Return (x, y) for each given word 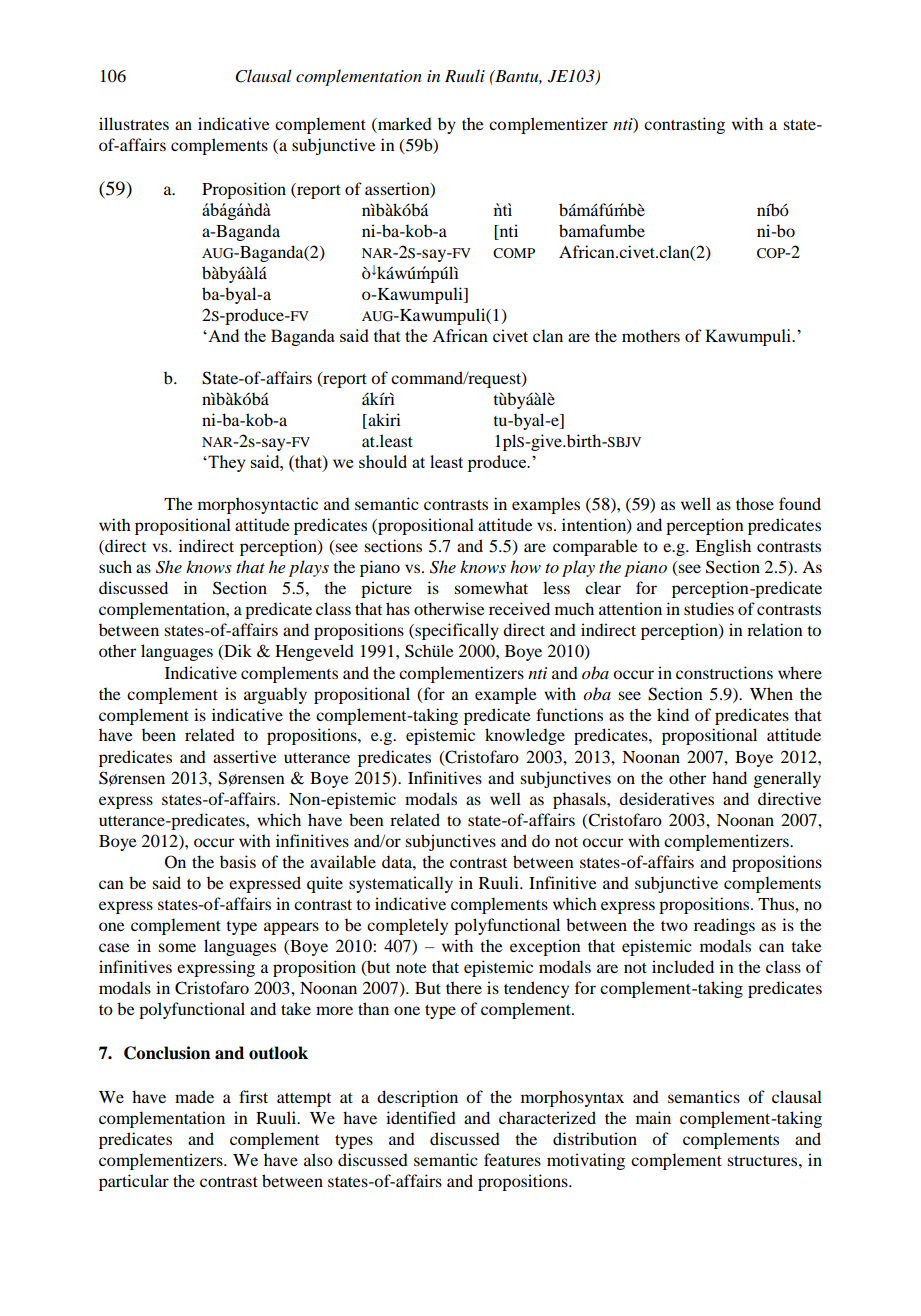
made (194, 1096)
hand (729, 777)
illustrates (134, 123)
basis (238, 861)
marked (404, 125)
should (383, 461)
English (723, 547)
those (755, 503)
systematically (401, 884)
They (226, 463)
